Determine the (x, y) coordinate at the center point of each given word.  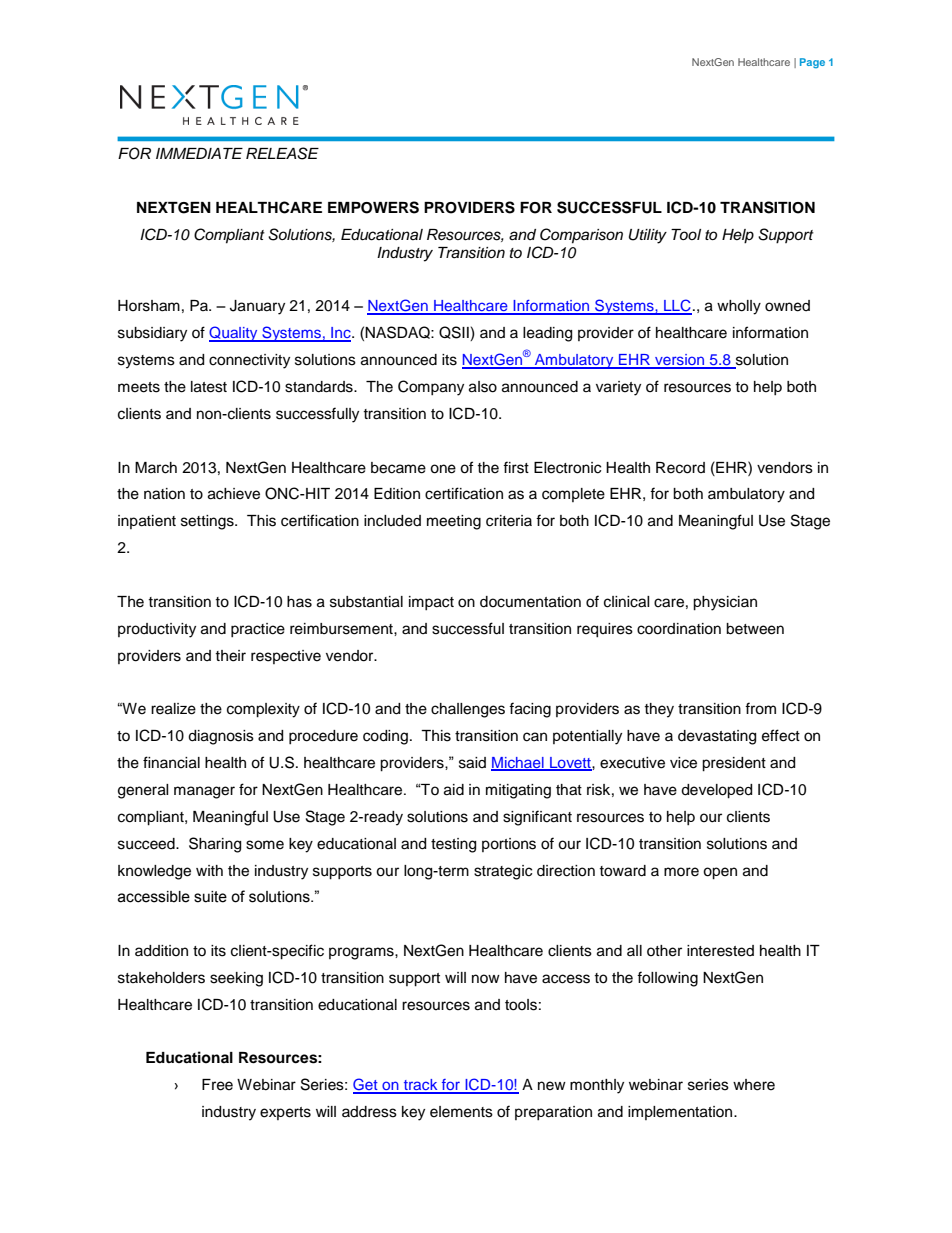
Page (812, 63)
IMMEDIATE (199, 153)
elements (461, 1112)
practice (258, 630)
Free (217, 1085)
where (754, 1085)
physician (725, 603)
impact (431, 603)
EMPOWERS (373, 207)
